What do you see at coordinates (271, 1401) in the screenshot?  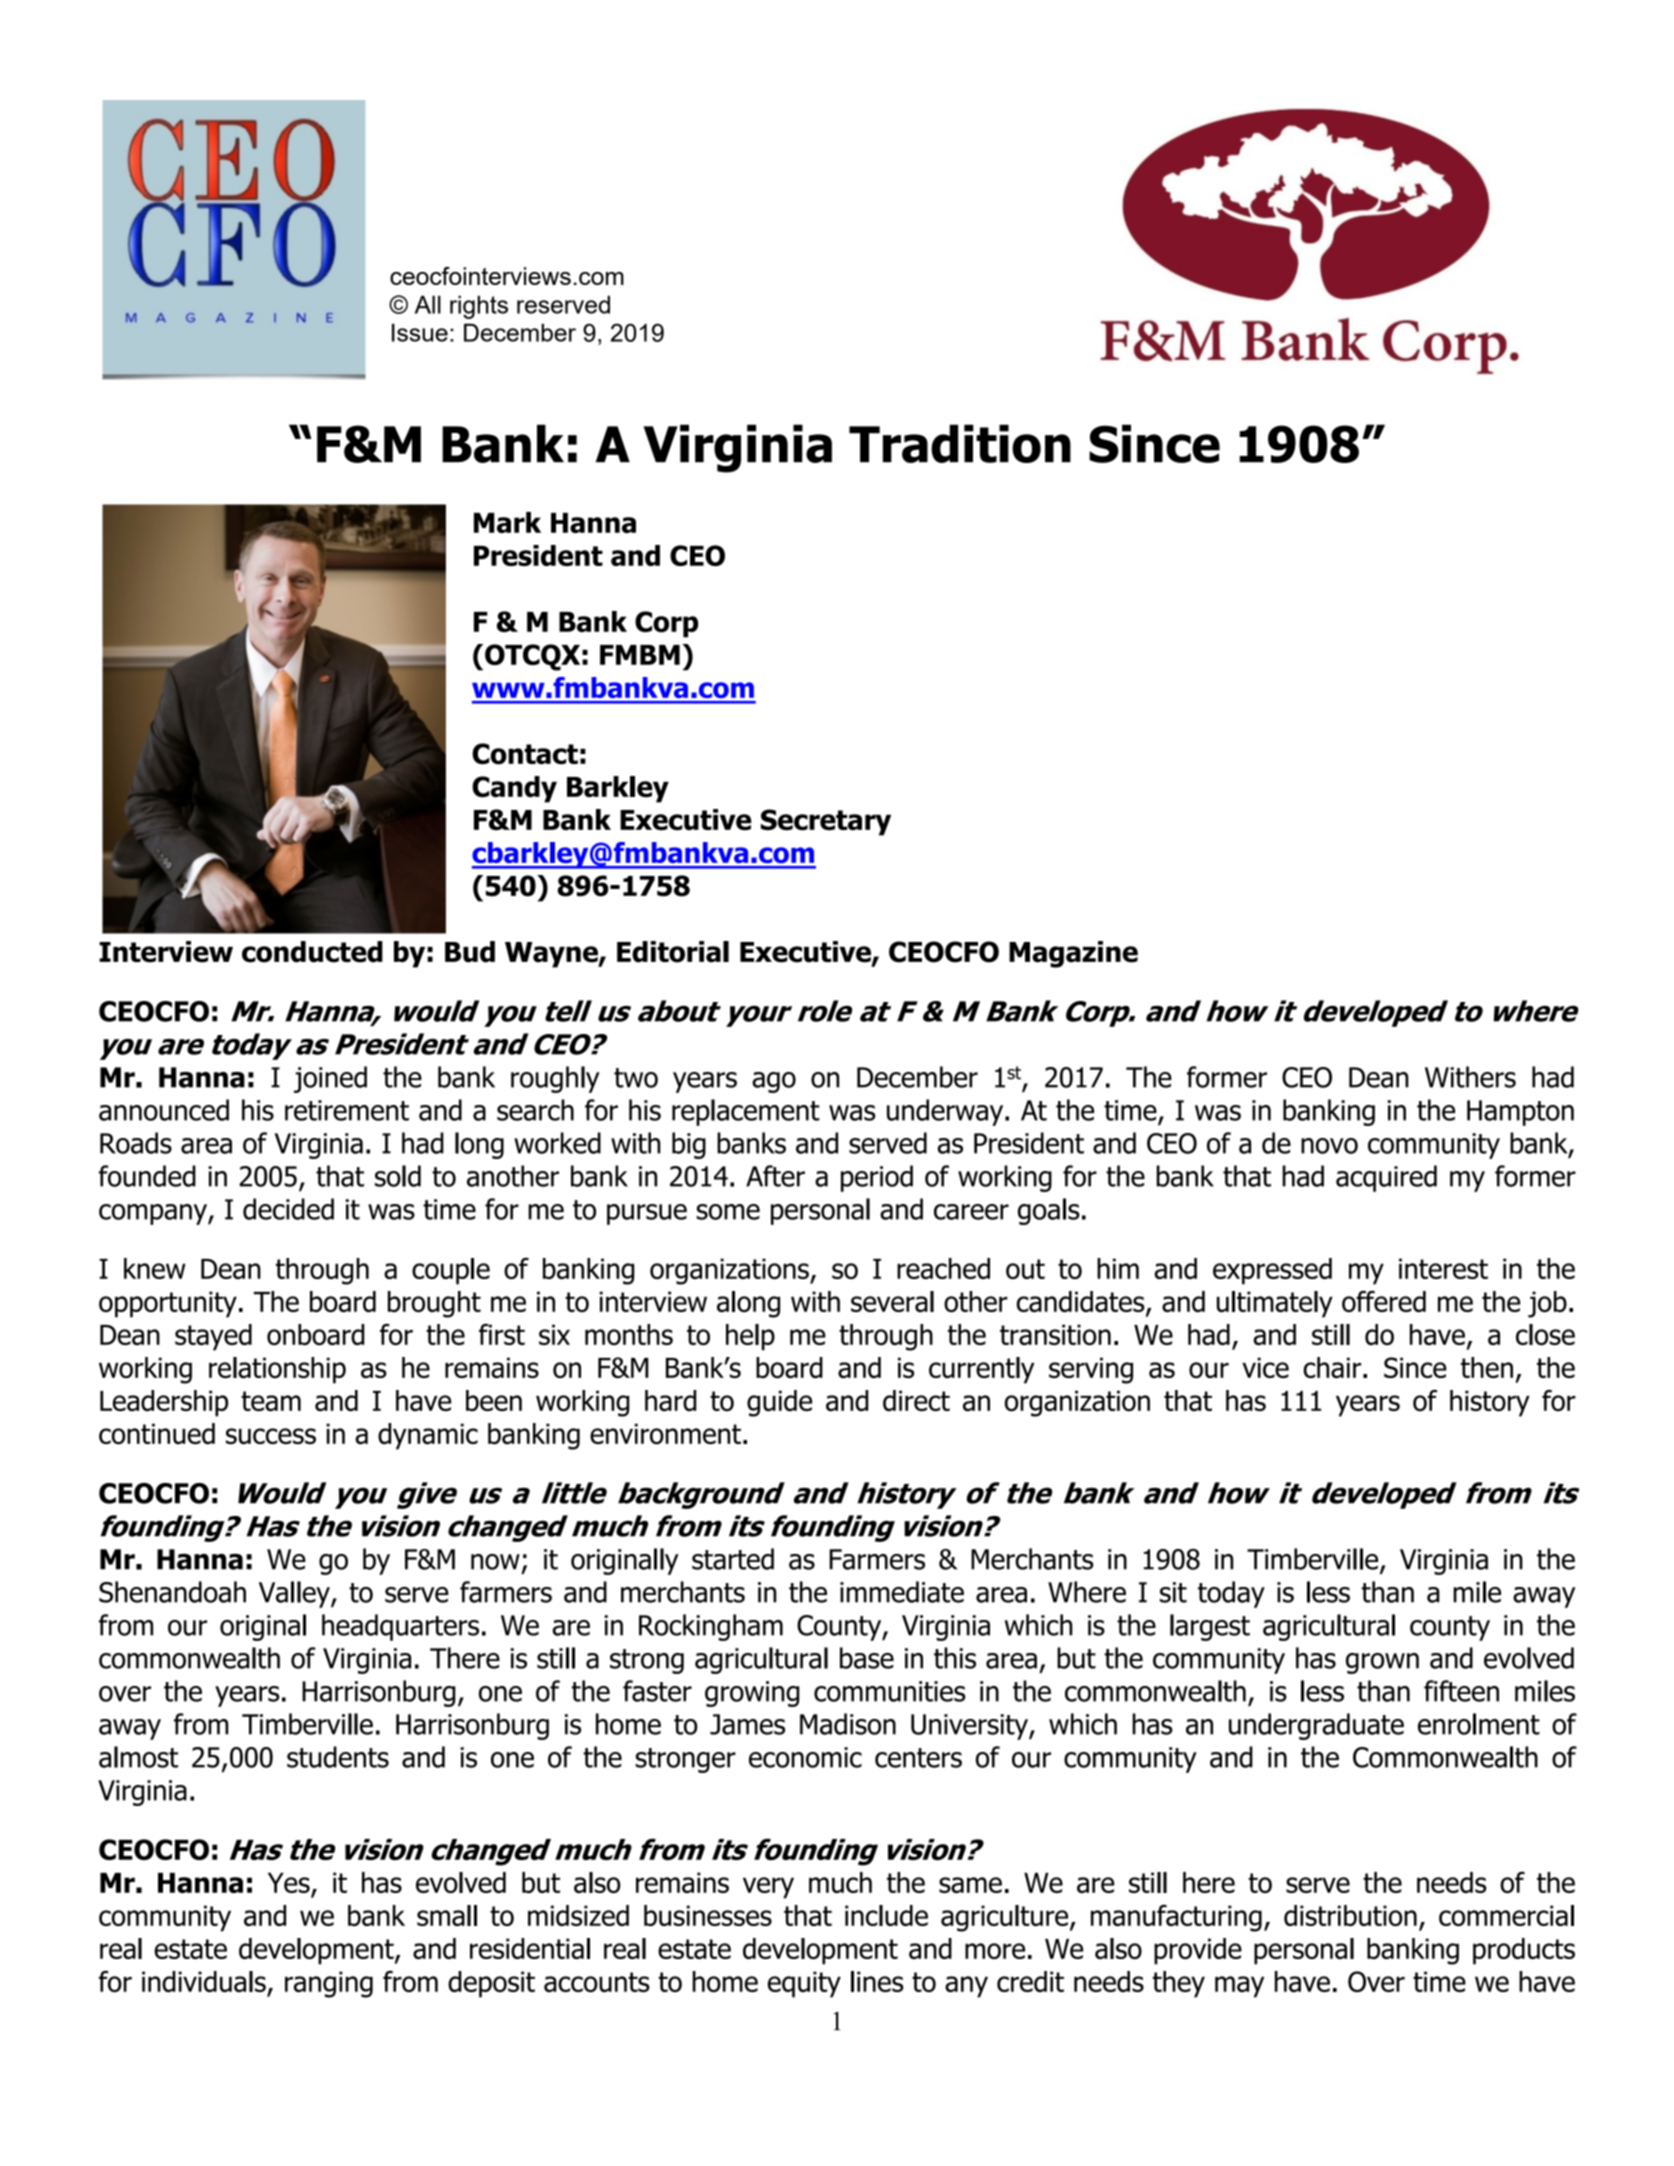 I see `team` at bounding box center [271, 1401].
